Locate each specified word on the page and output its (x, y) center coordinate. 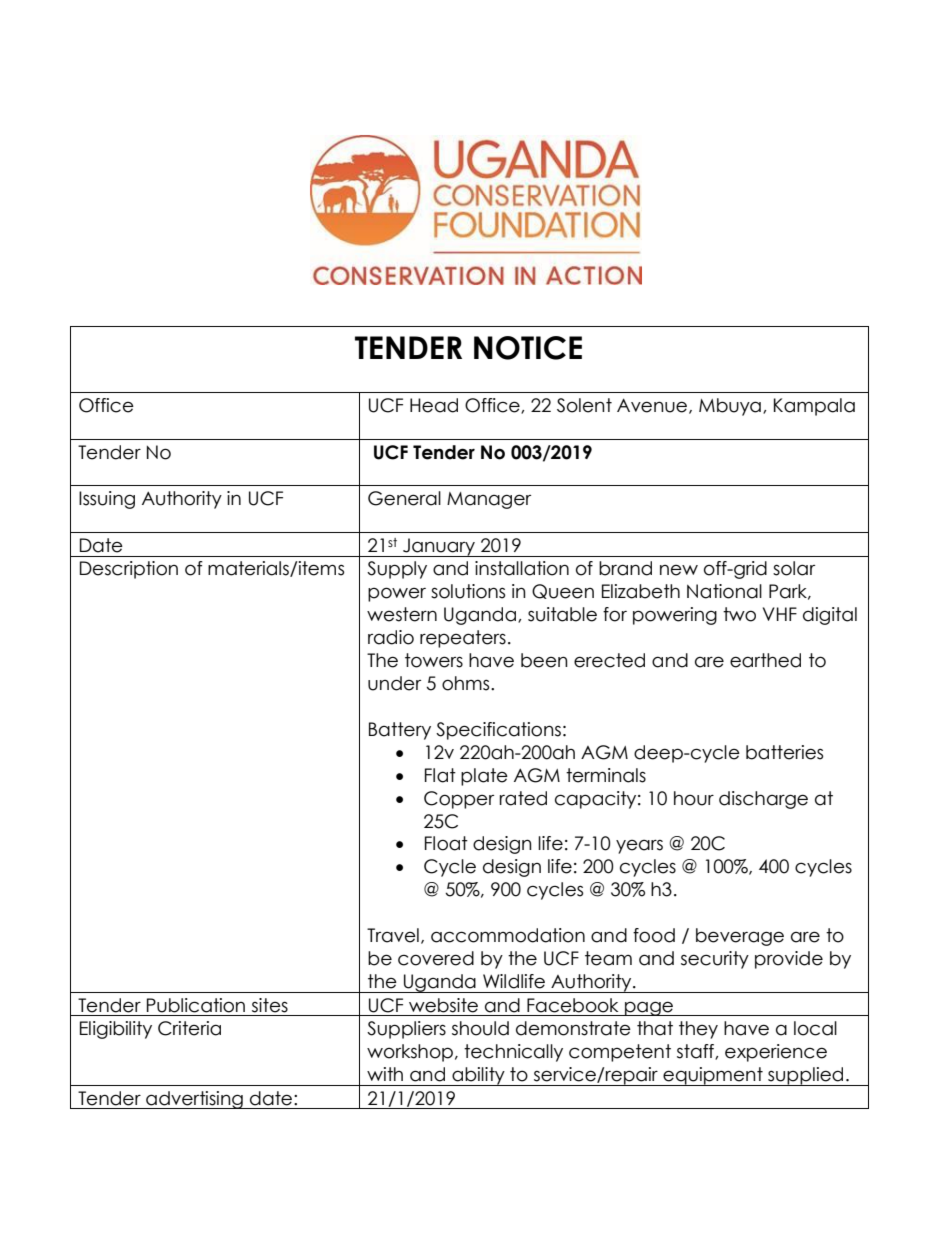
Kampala (814, 407)
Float (446, 843)
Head (434, 405)
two (739, 614)
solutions (468, 591)
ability (478, 1076)
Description (129, 570)
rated (523, 798)
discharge (763, 800)
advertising (194, 1100)
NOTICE (528, 348)
